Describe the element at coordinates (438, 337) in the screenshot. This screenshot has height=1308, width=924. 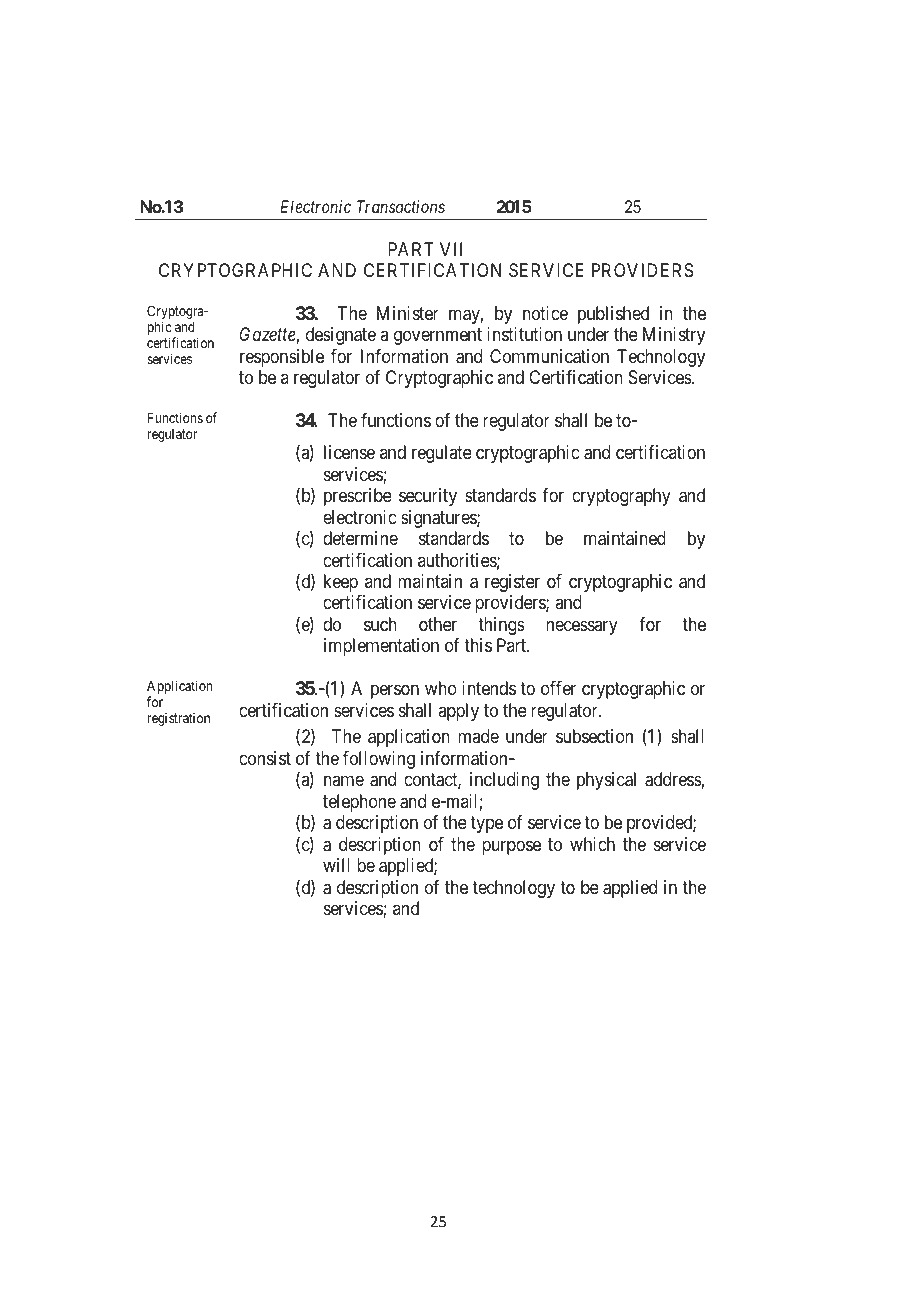
I see `government` at that location.
